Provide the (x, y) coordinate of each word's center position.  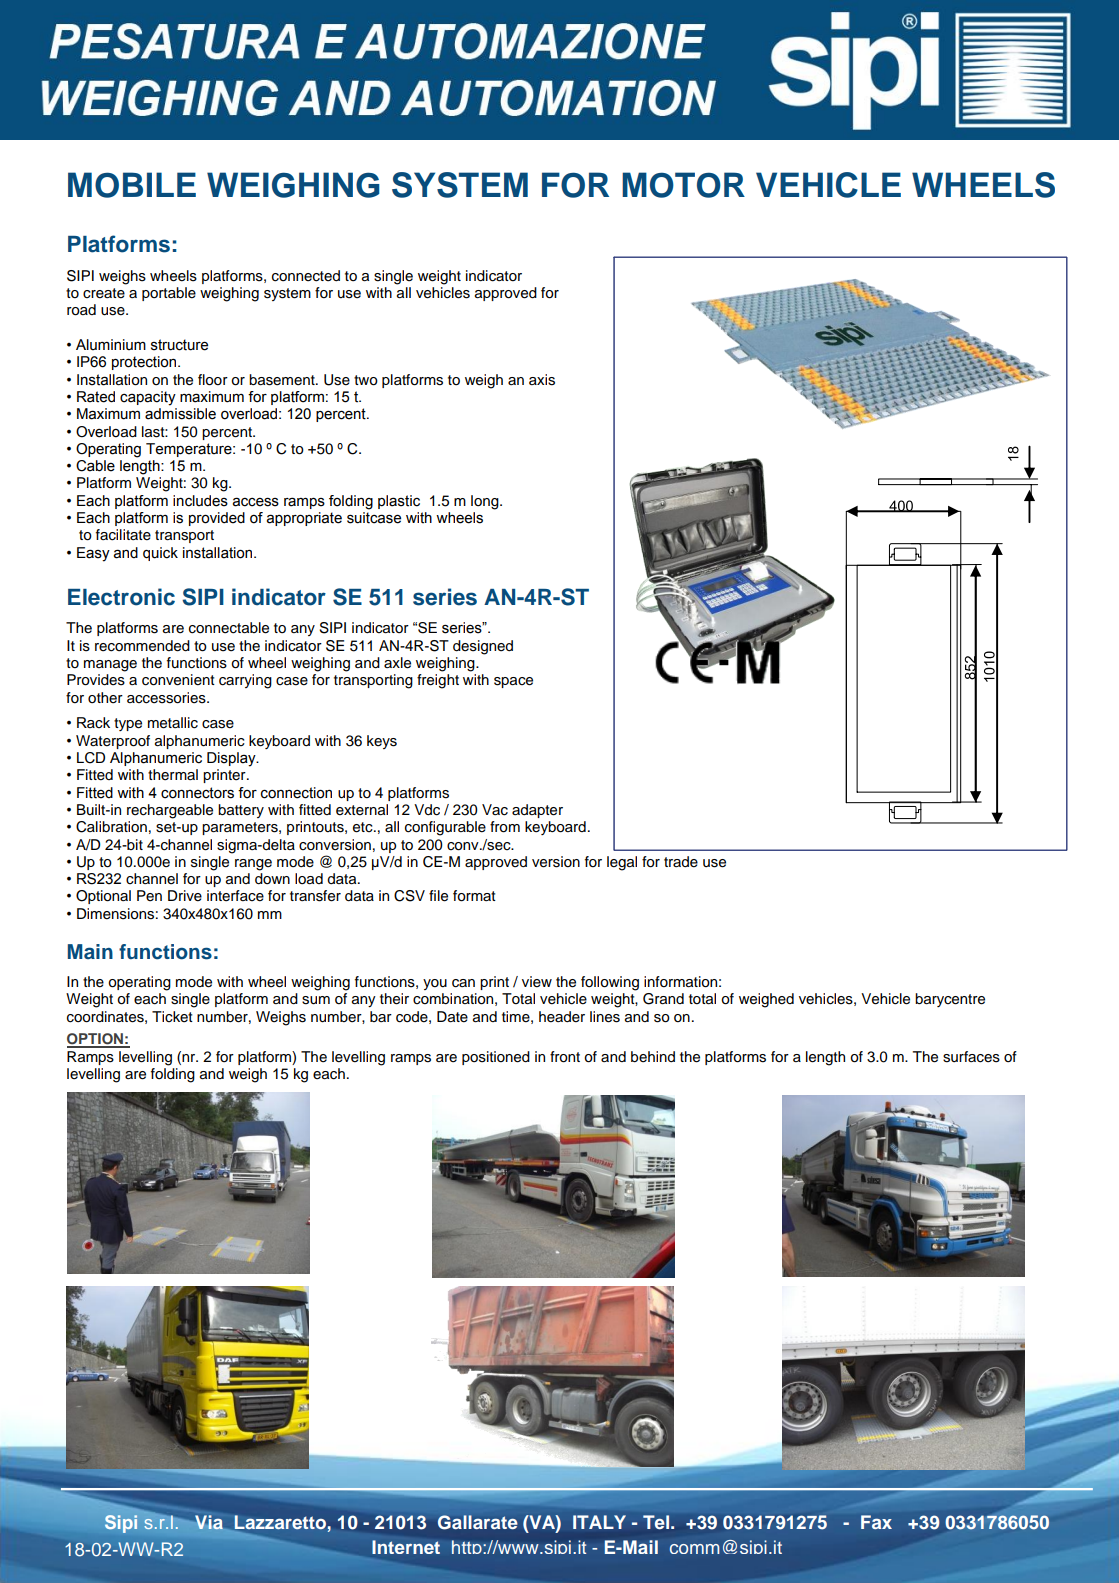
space (513, 682)
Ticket (172, 1017)
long (486, 502)
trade (681, 862)
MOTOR (683, 185)
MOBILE (132, 185)
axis (542, 380)
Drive (185, 896)
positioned (496, 1058)
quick (160, 554)
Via (209, 1522)
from (505, 827)
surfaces (971, 1057)
